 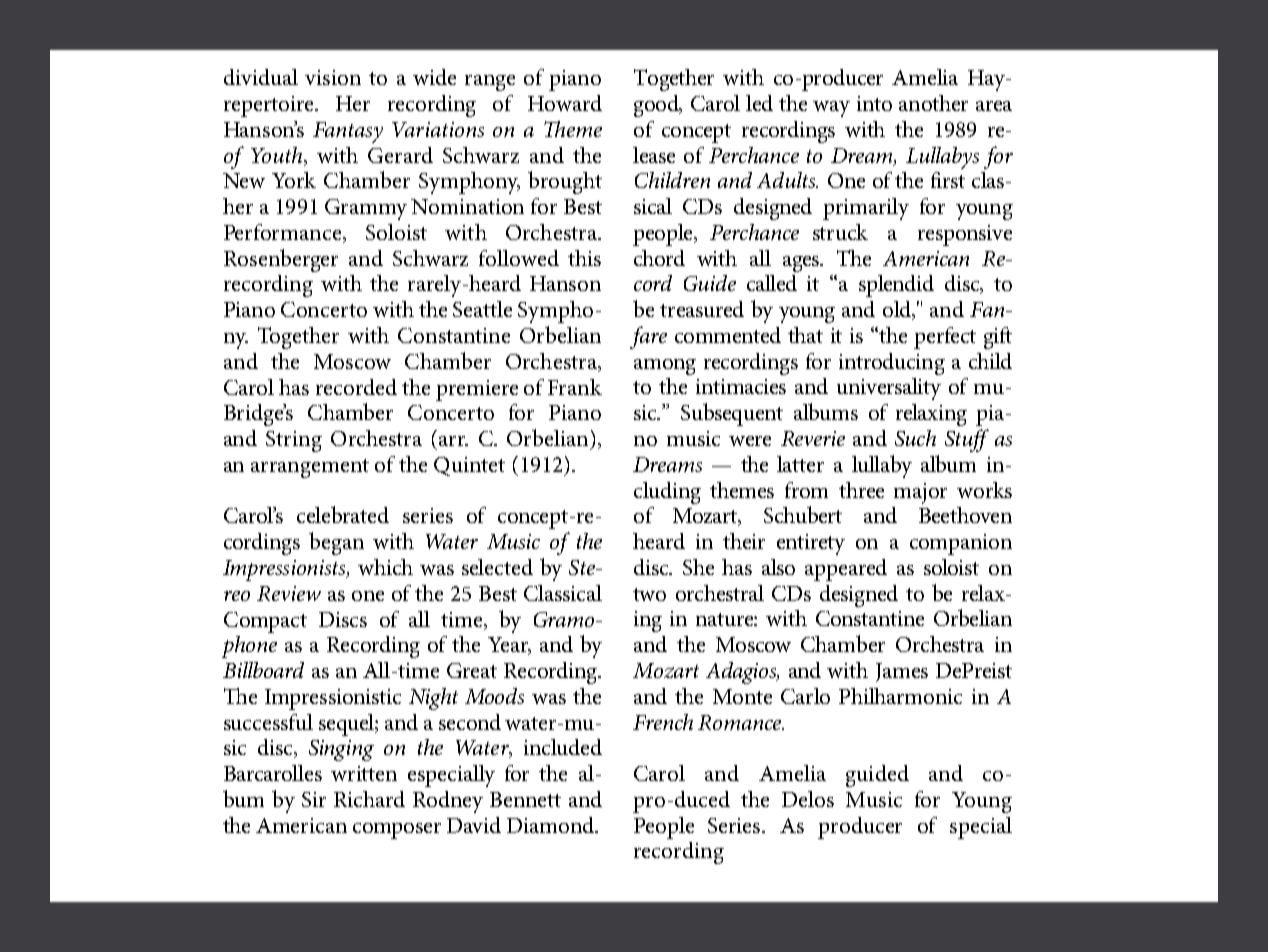 I want to click on Howard, so click(x=565, y=103).
